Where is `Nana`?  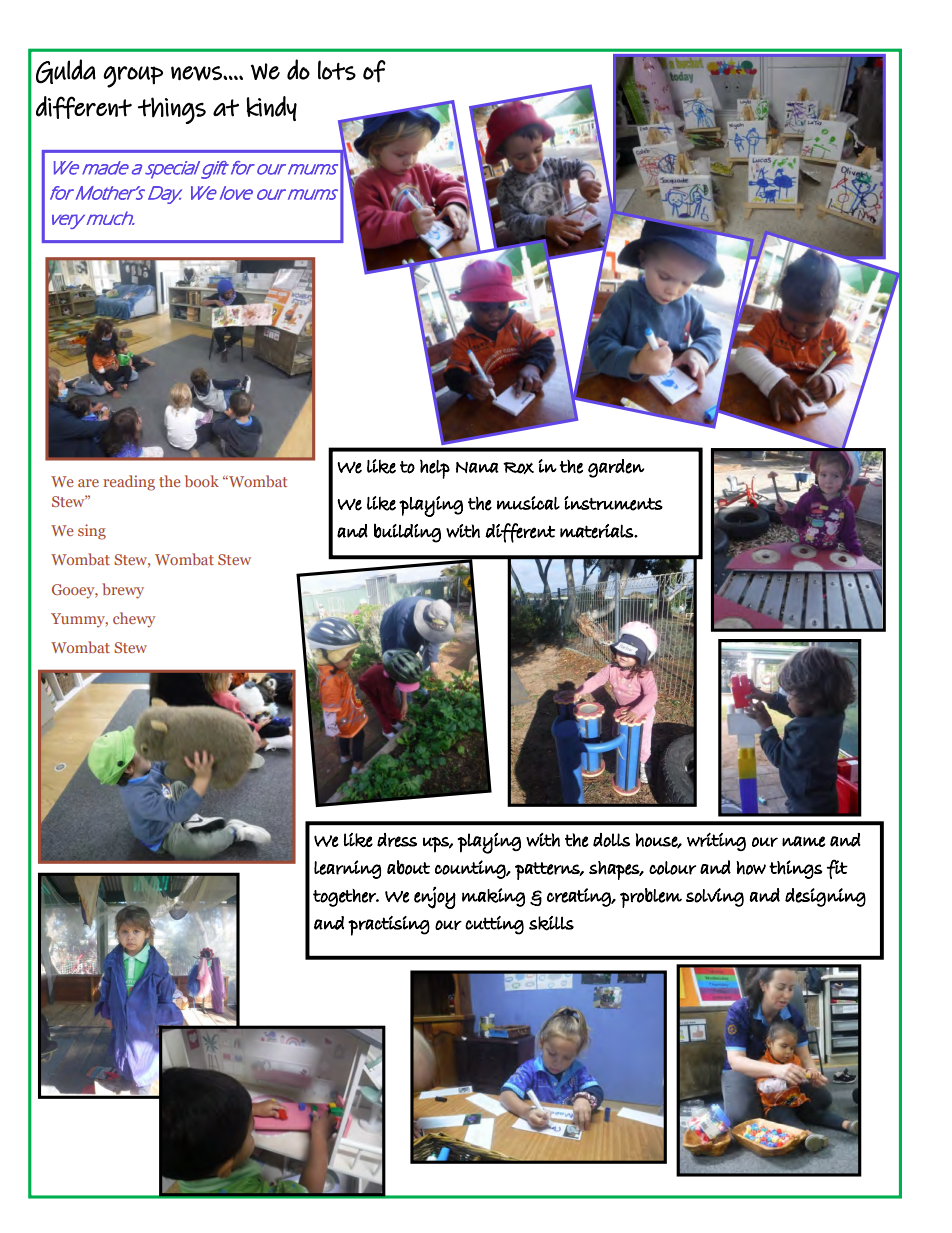
Nana is located at coordinates (477, 467).
